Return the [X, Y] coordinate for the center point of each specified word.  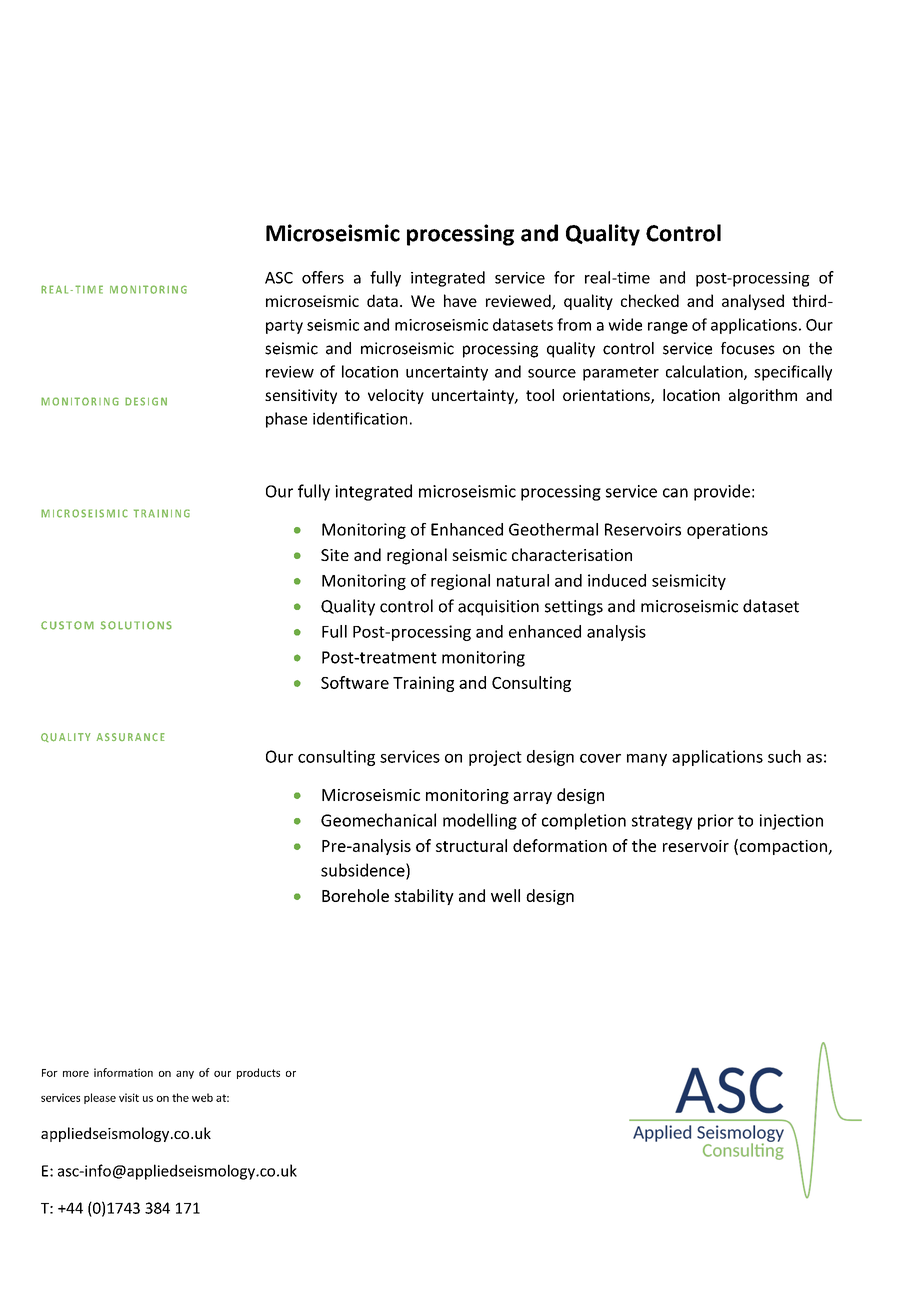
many [647, 760]
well [505, 895]
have [460, 300]
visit [129, 1097]
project [495, 758]
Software [355, 682]
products [258, 1073]
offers [323, 277]
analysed [753, 302]
